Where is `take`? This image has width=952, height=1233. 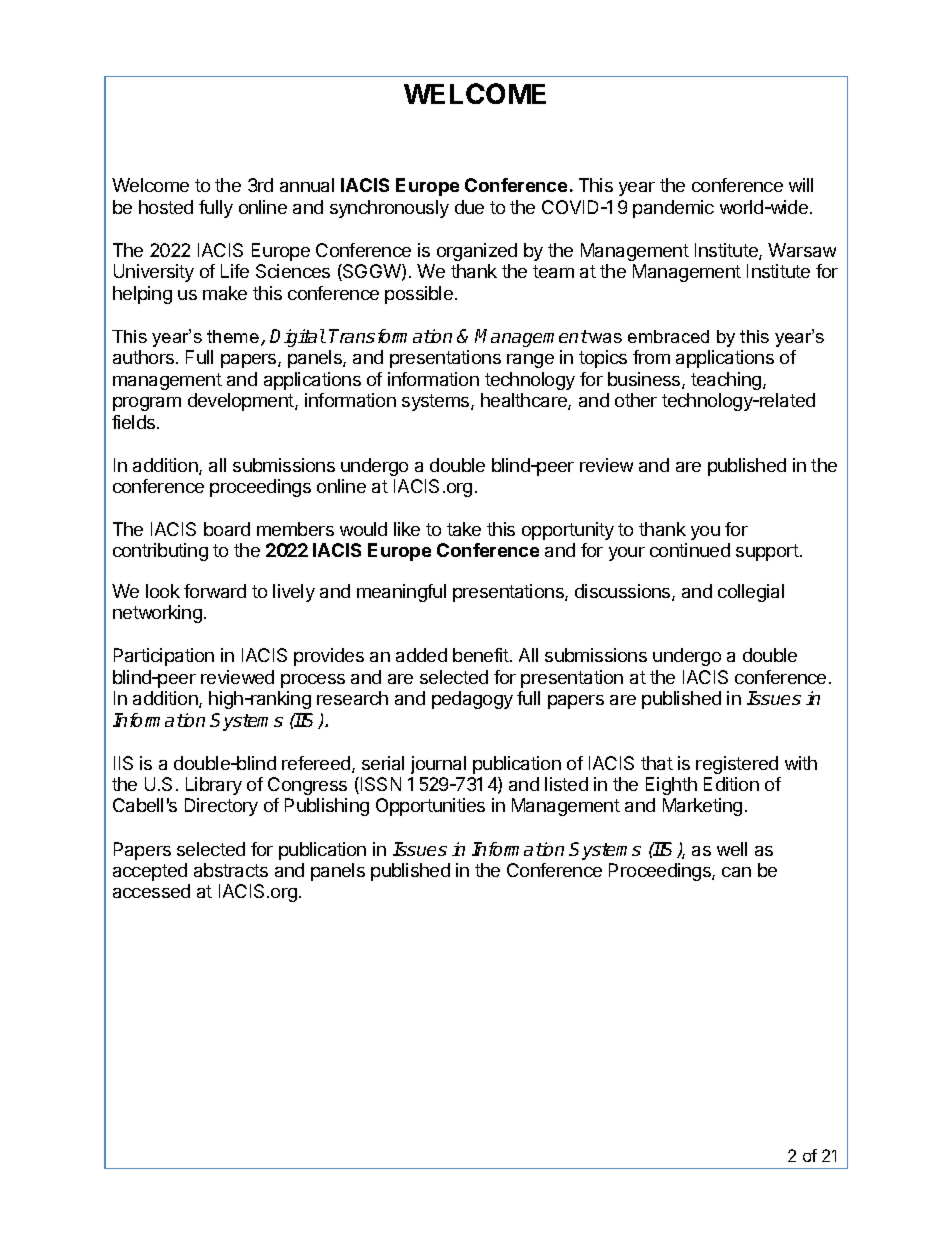 take is located at coordinates (464, 529).
